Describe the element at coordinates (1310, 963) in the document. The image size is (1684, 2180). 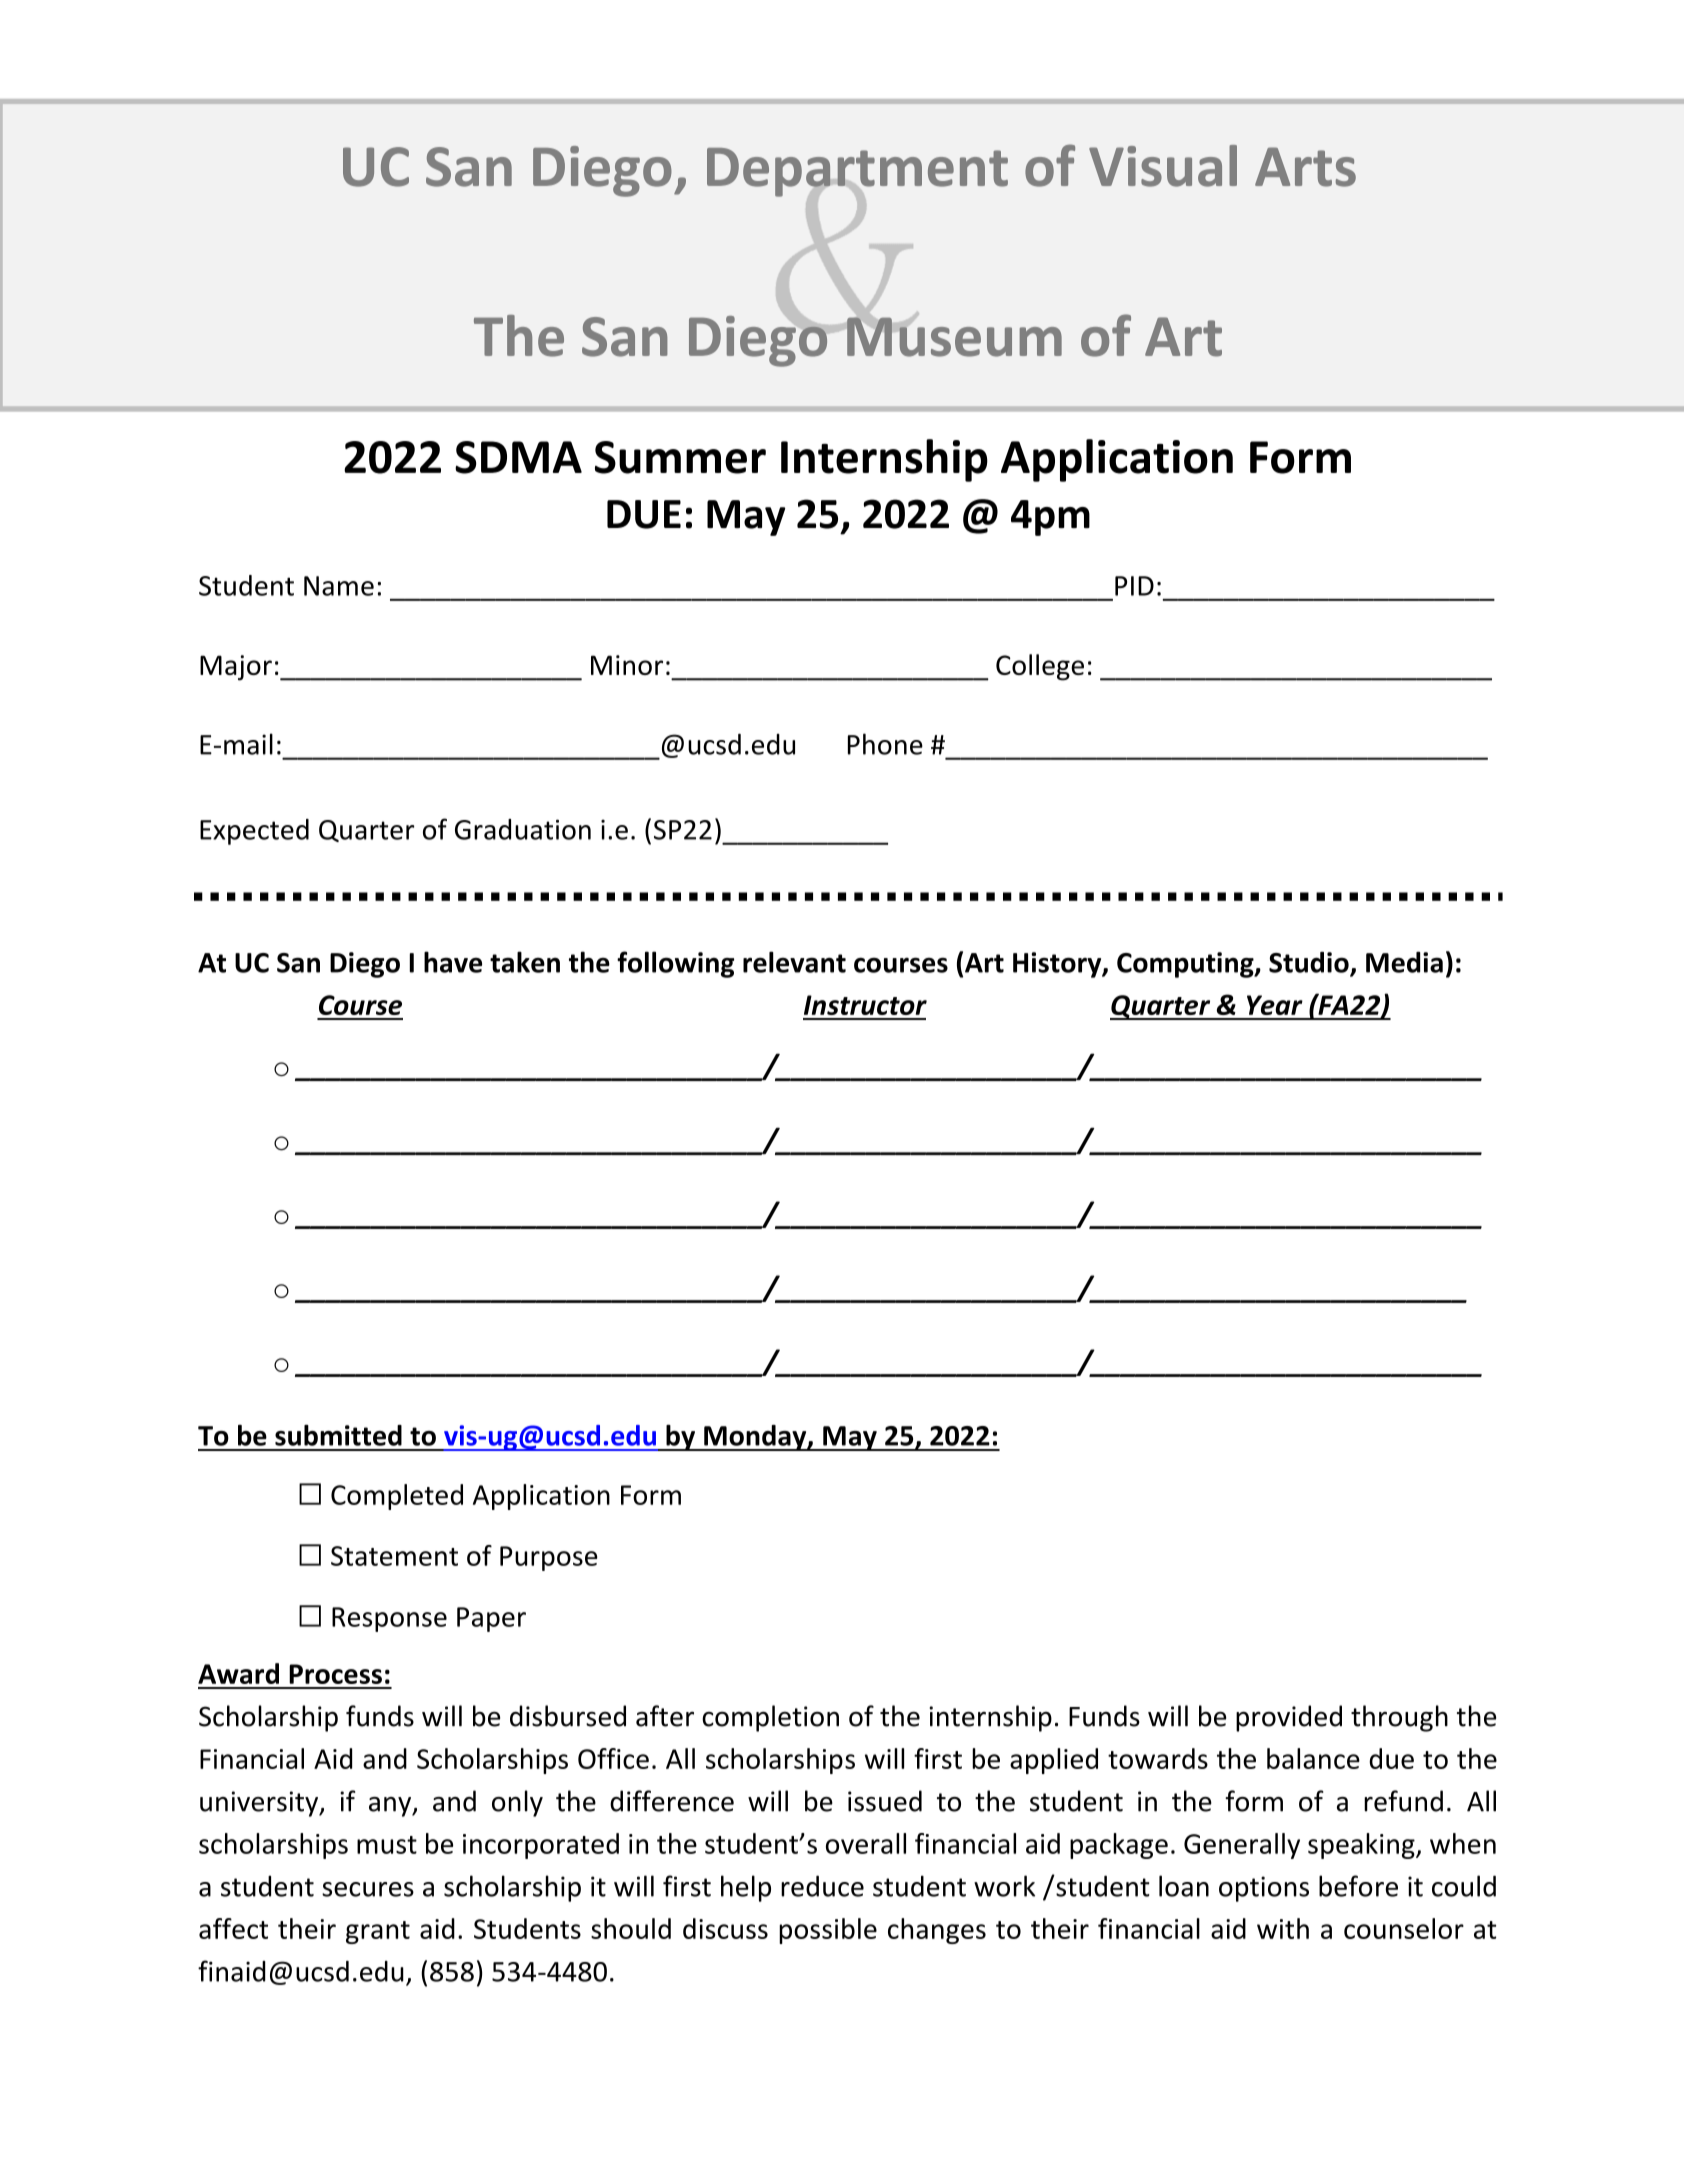
I see `Studio` at that location.
